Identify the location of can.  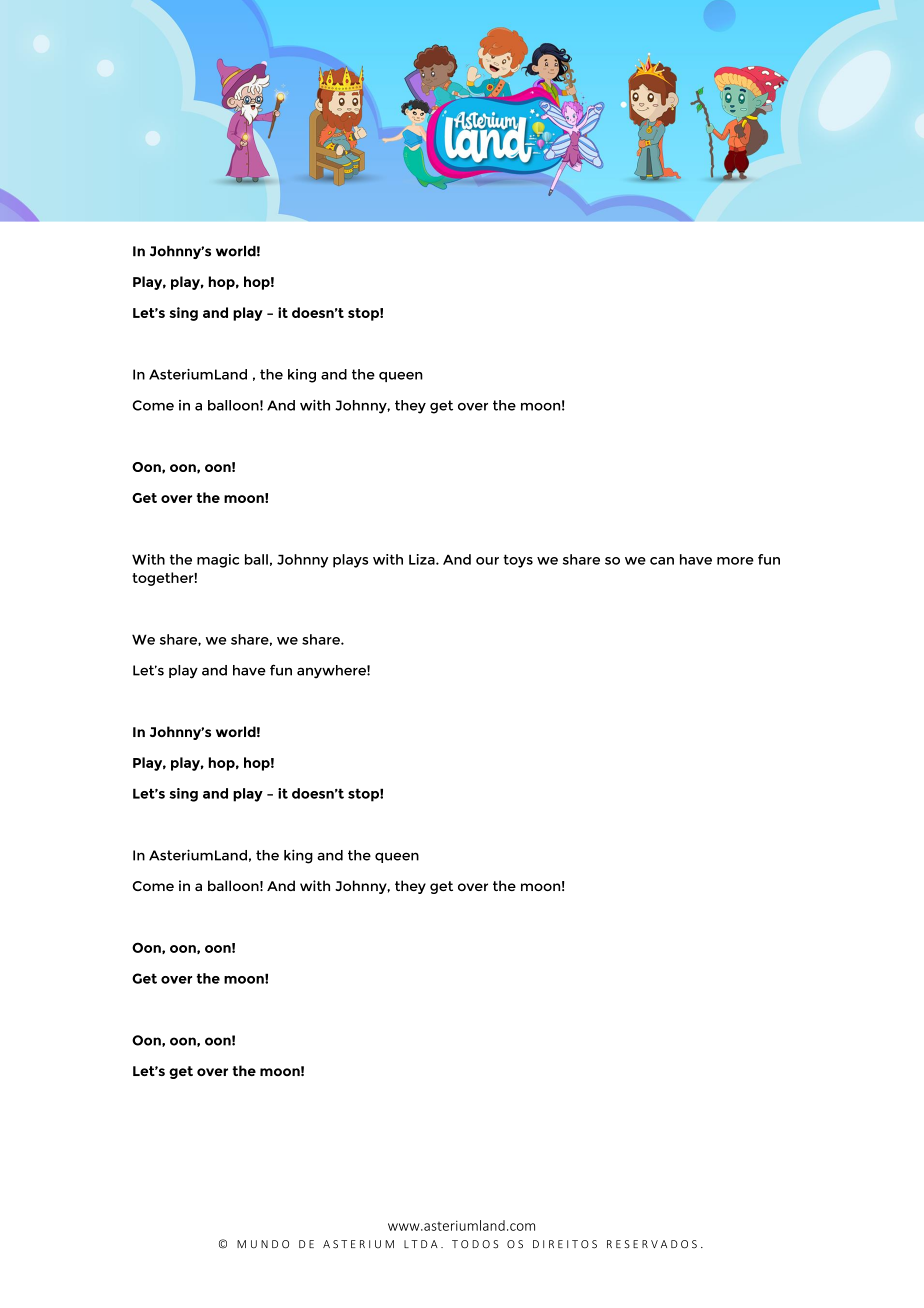
(662, 561).
